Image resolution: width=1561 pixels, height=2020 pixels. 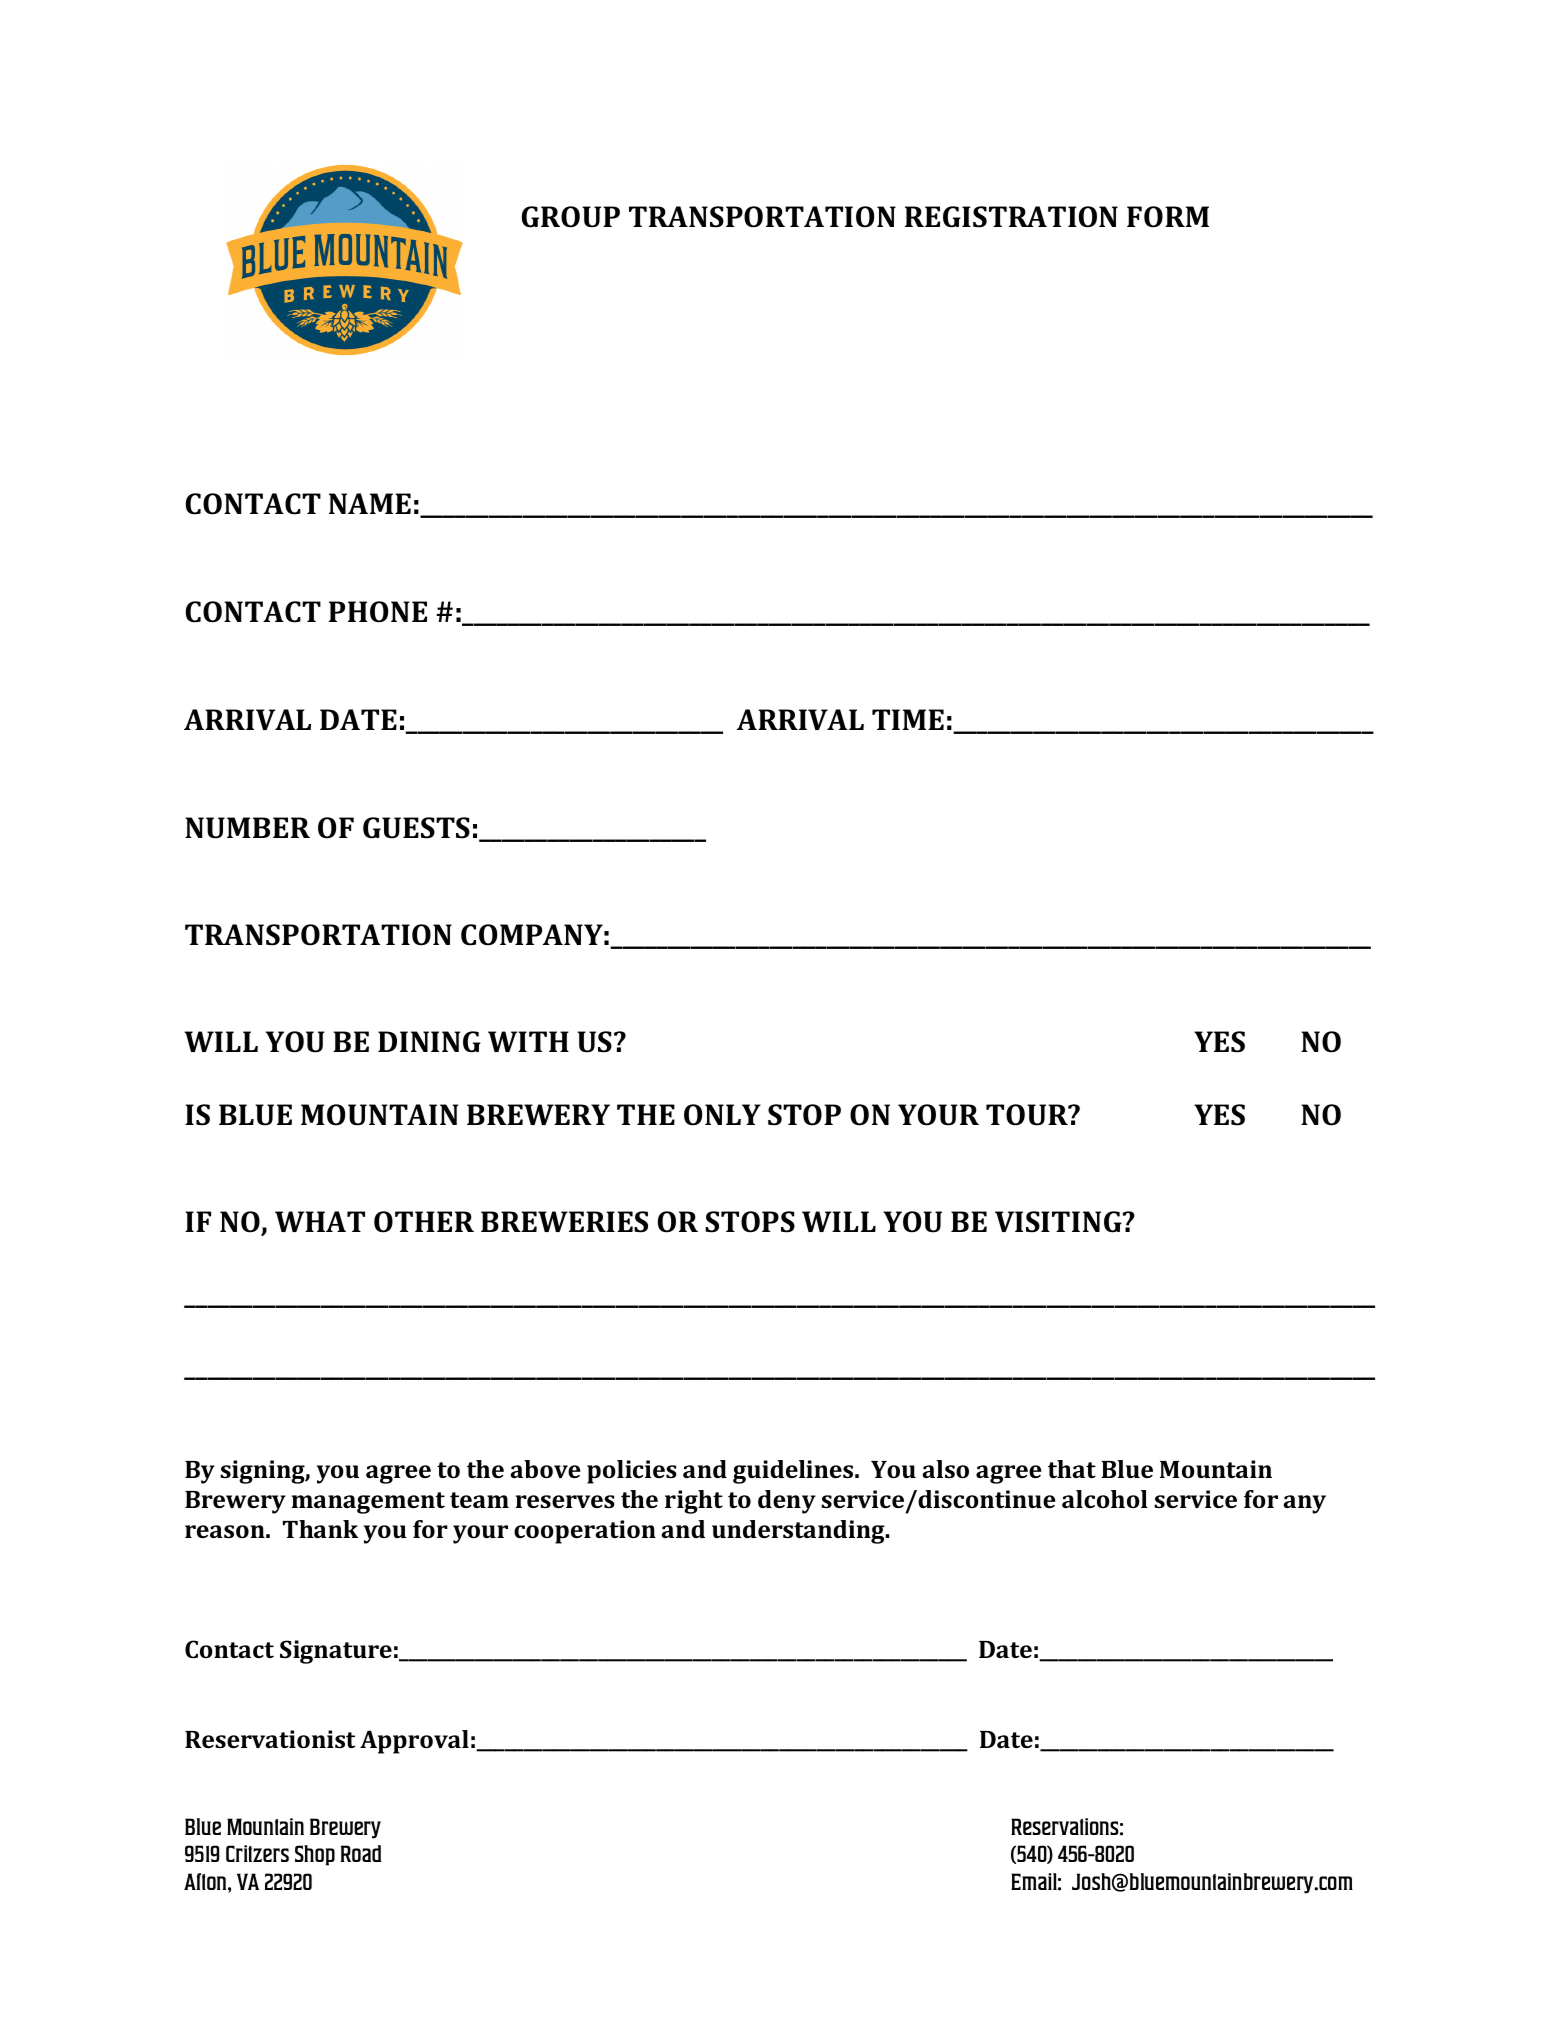 I want to click on Road, so click(x=361, y=1853).
